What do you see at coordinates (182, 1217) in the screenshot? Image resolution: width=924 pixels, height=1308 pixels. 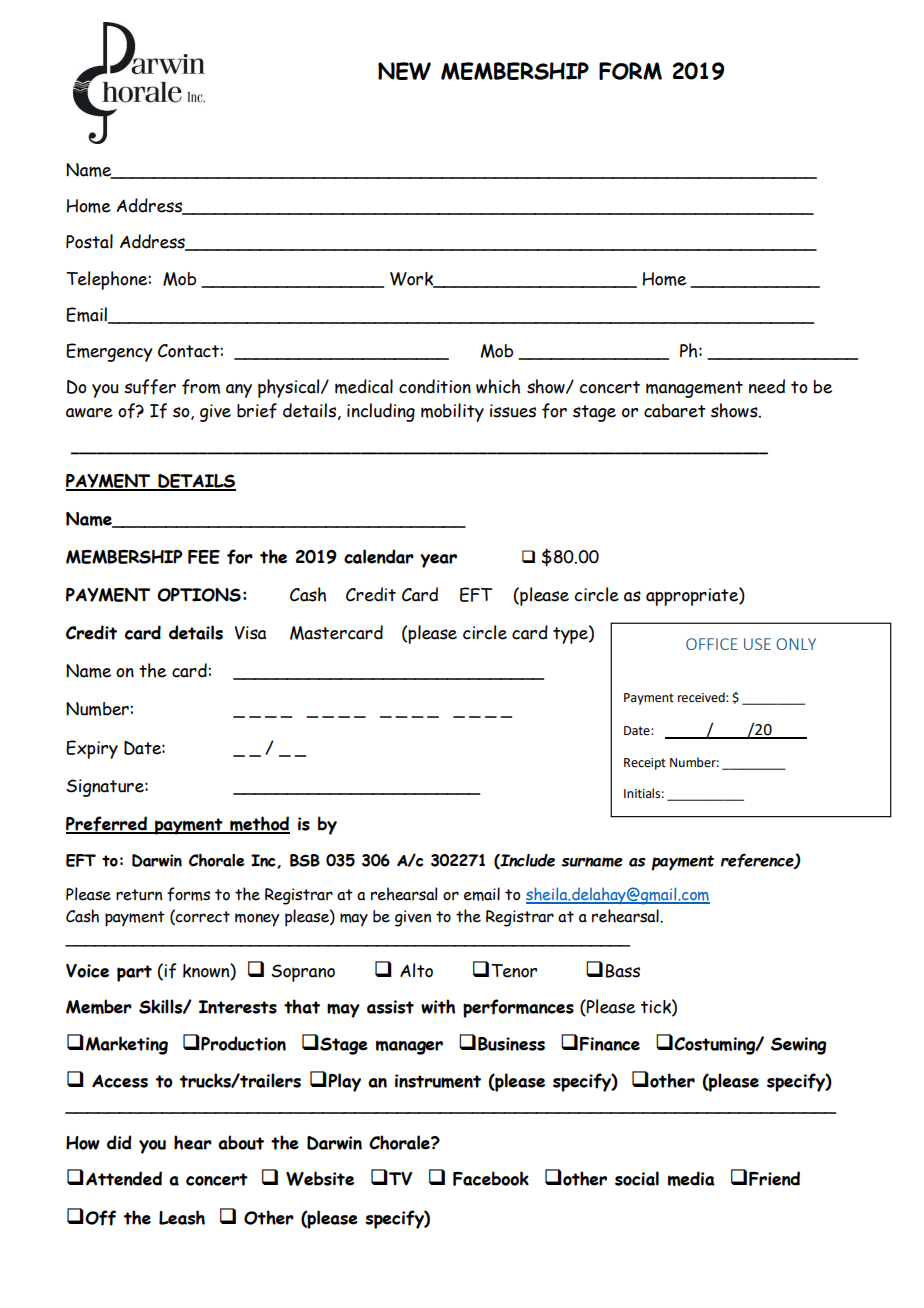 I see `Leash` at bounding box center [182, 1217].
